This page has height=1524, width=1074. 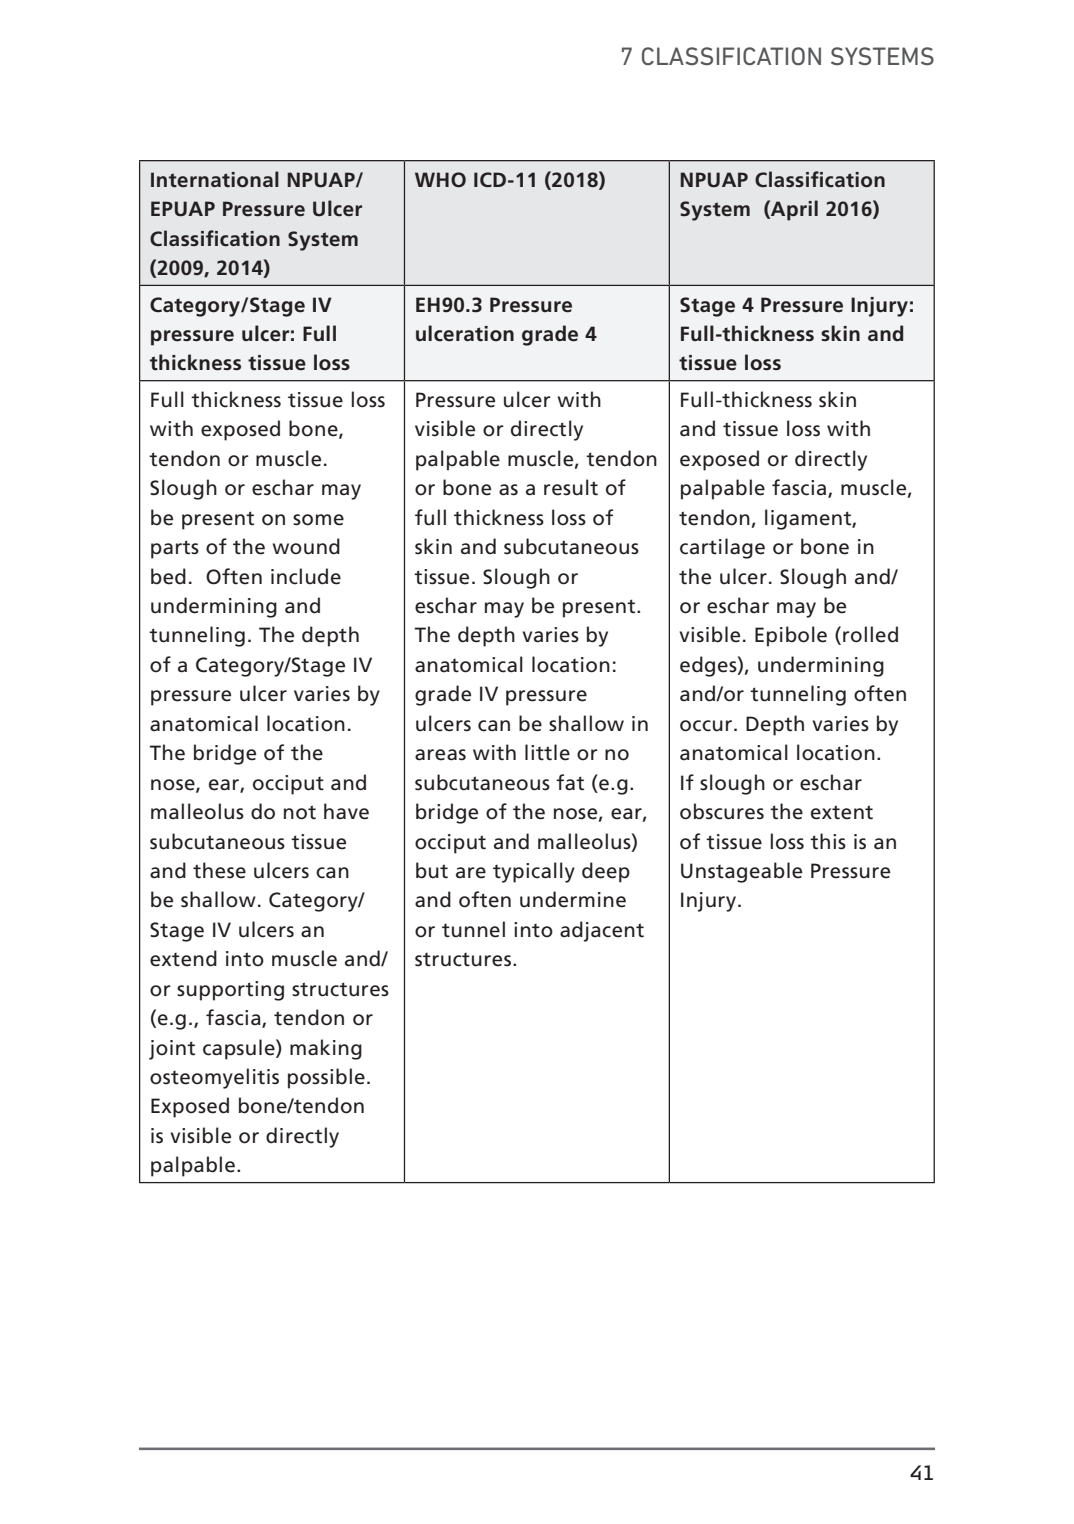 I want to click on International, so click(x=215, y=179).
